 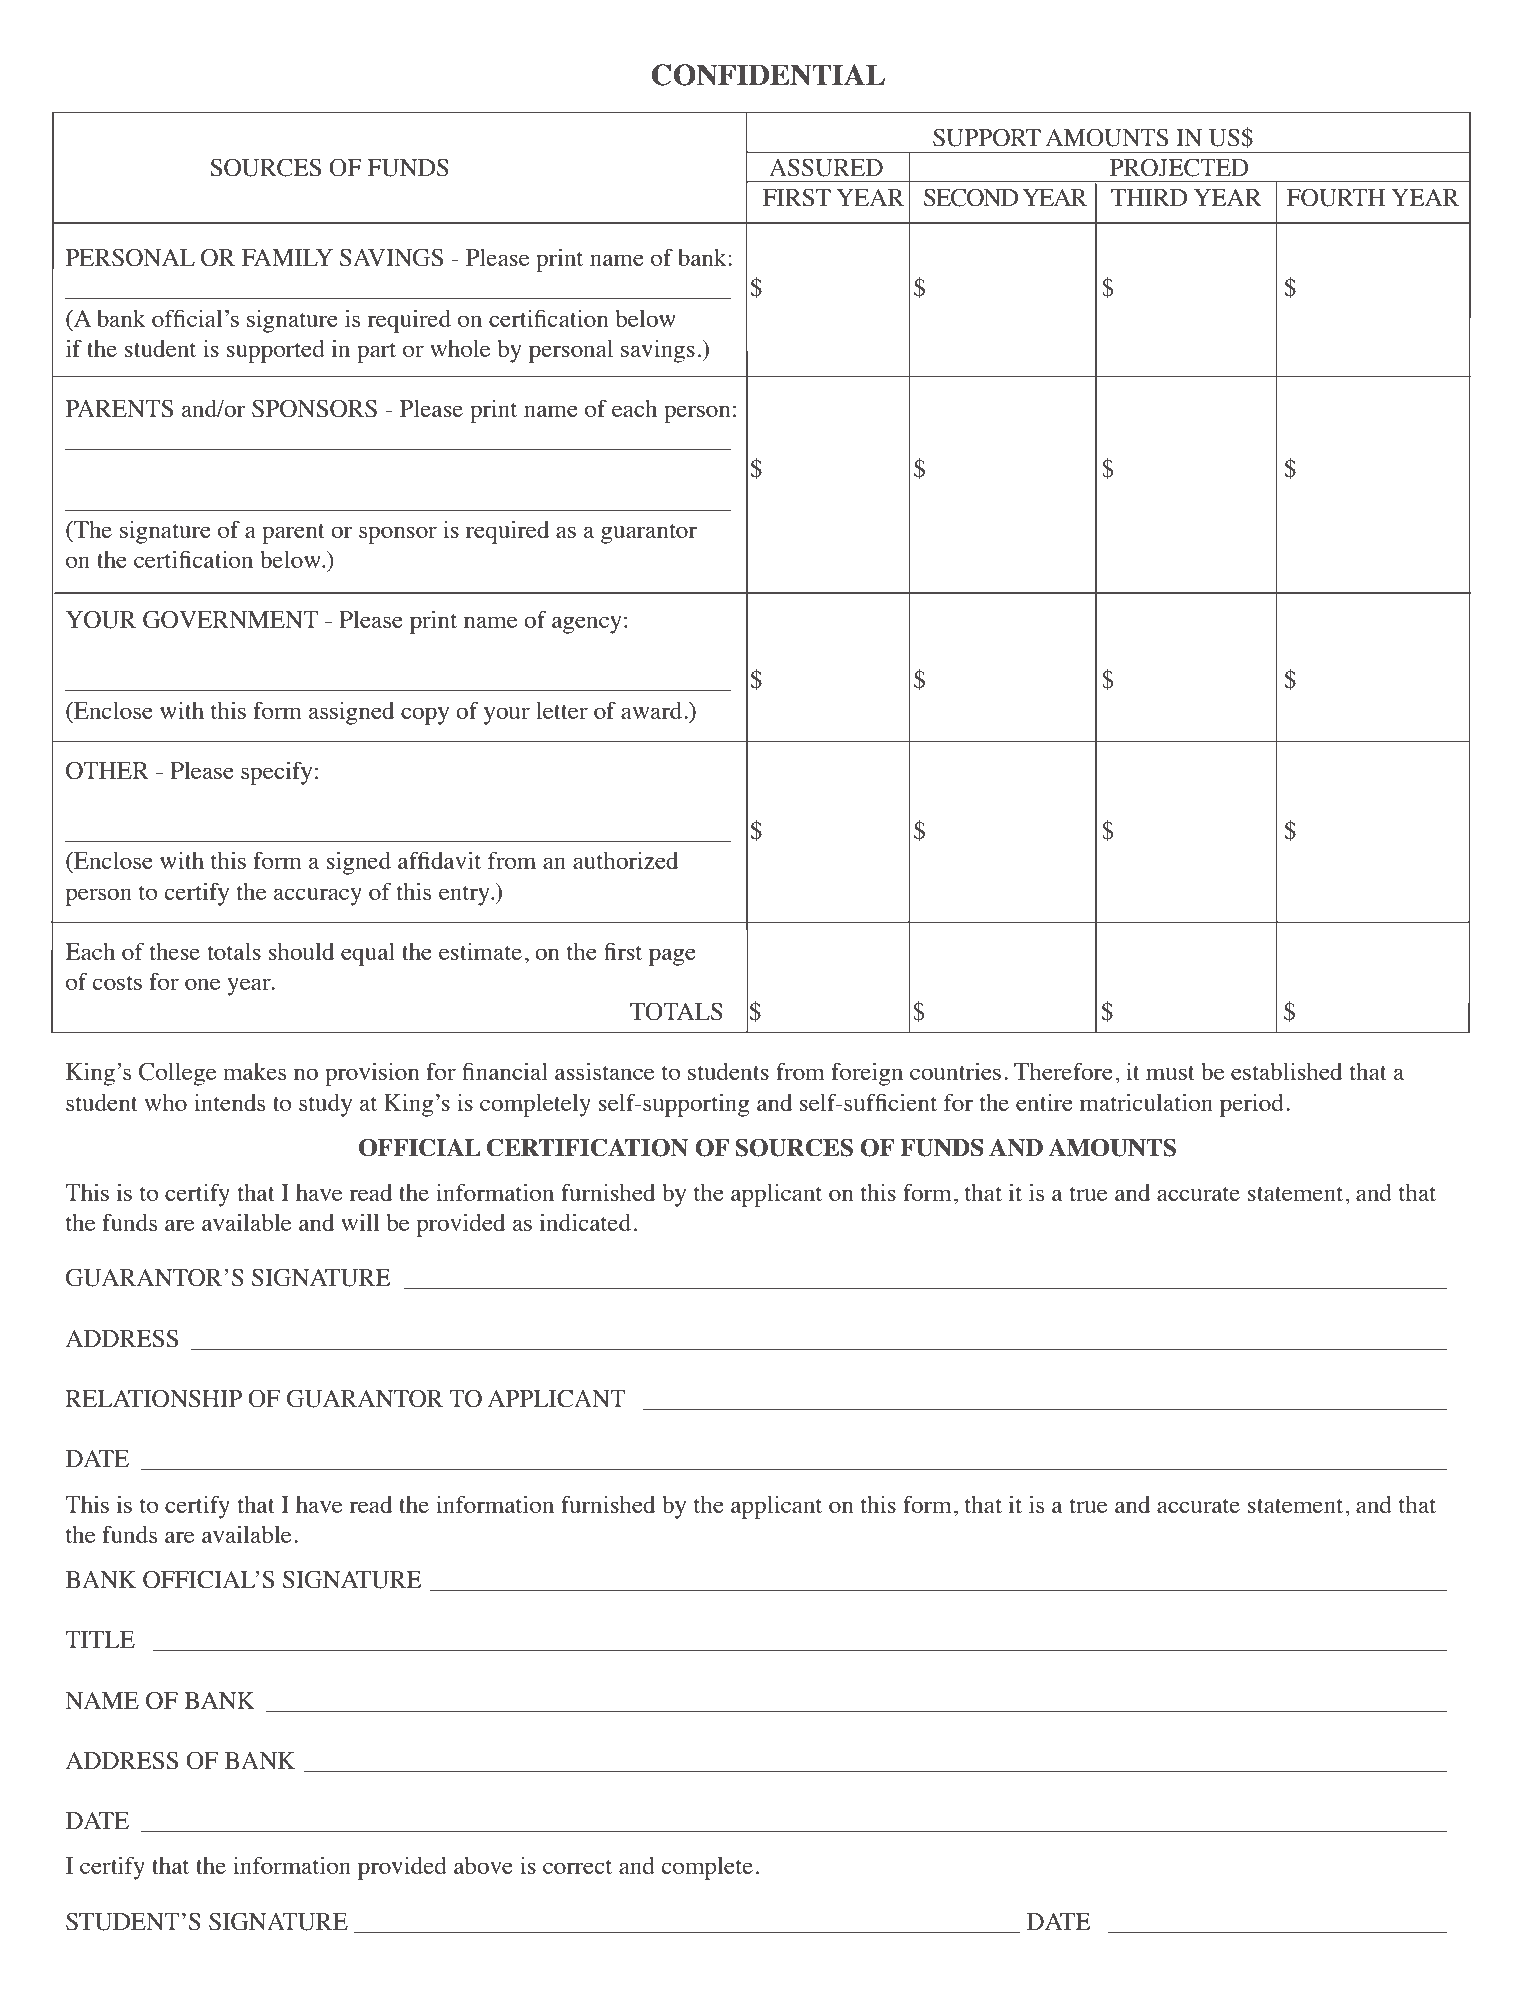 What do you see at coordinates (1252, 1105) in the page?
I see `period` at bounding box center [1252, 1105].
